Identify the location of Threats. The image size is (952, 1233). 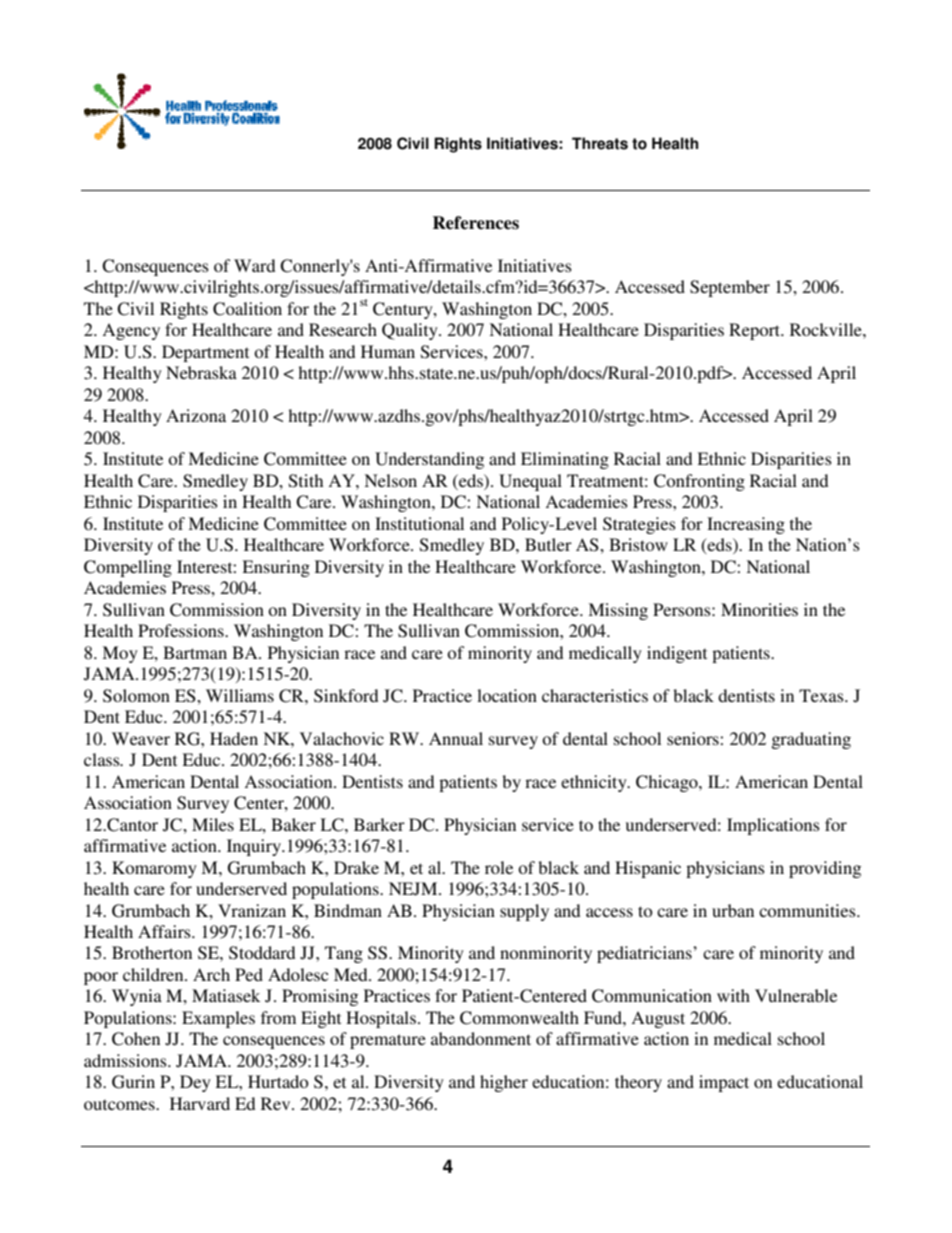
(600, 143).
